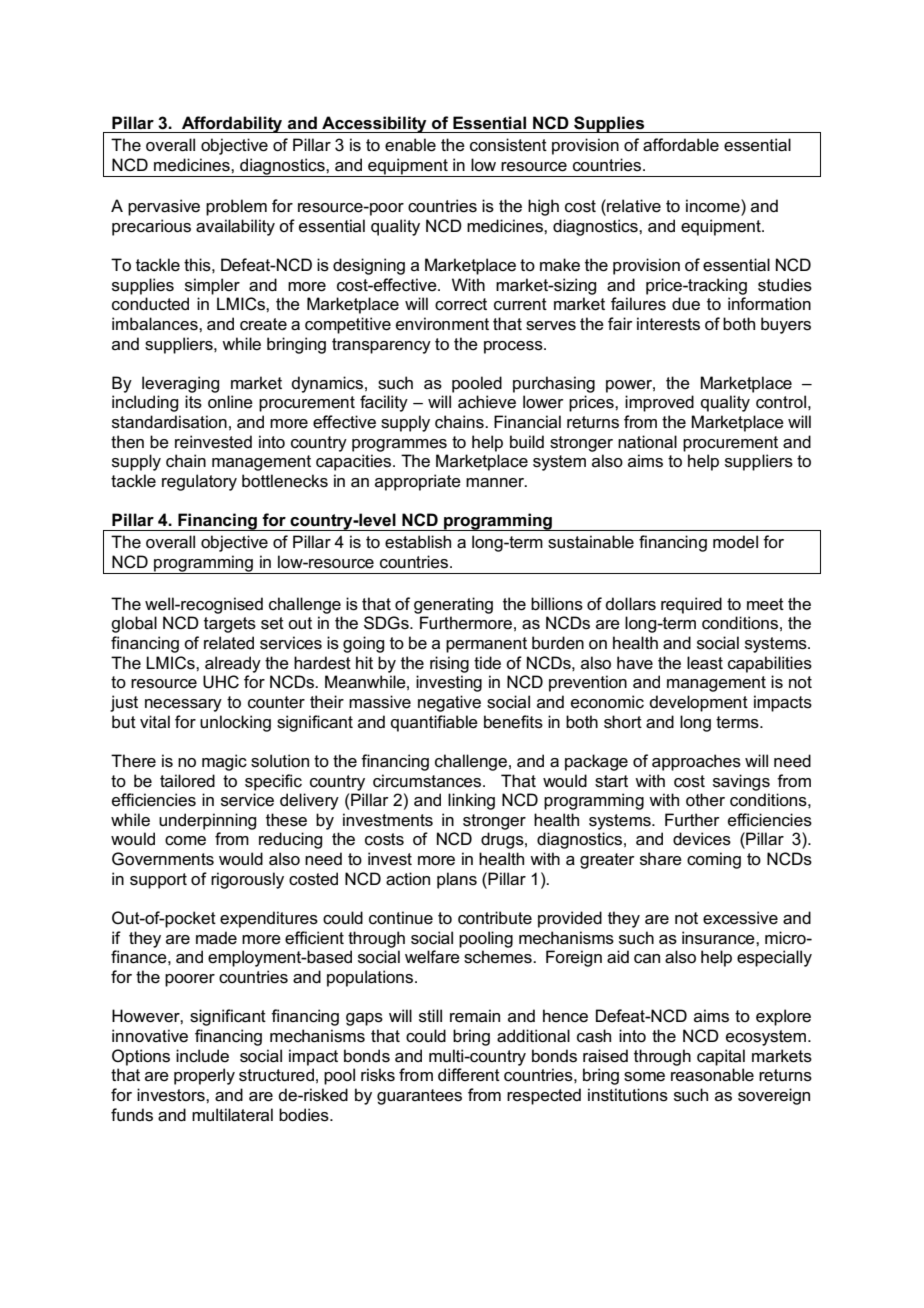 The image size is (924, 1308). Describe the element at coordinates (232, 124) in the document. I see `Affordability` at that location.
